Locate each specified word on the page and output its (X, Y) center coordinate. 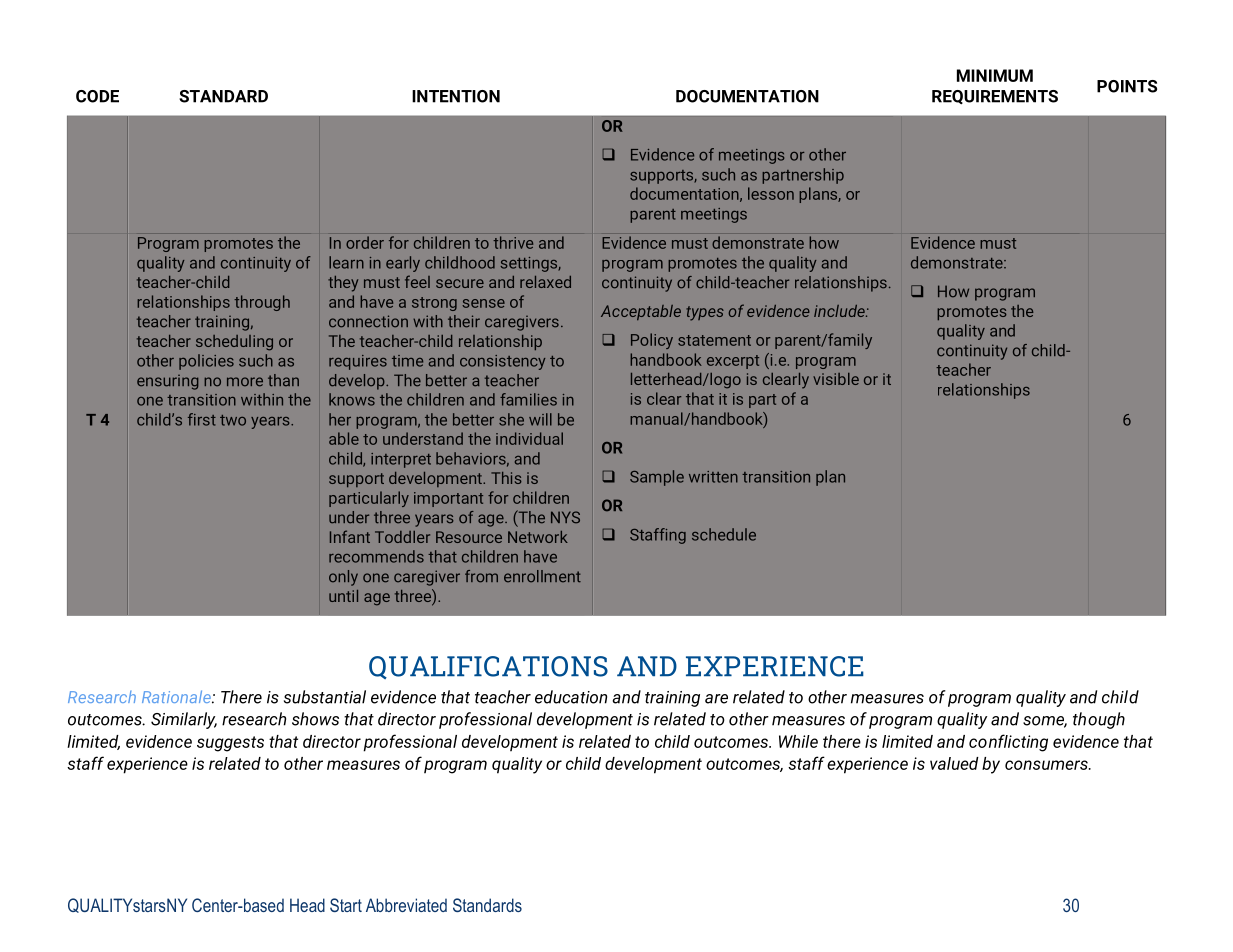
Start (346, 905)
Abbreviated (406, 905)
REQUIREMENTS (995, 97)
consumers (1047, 765)
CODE (97, 96)
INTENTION (456, 96)
